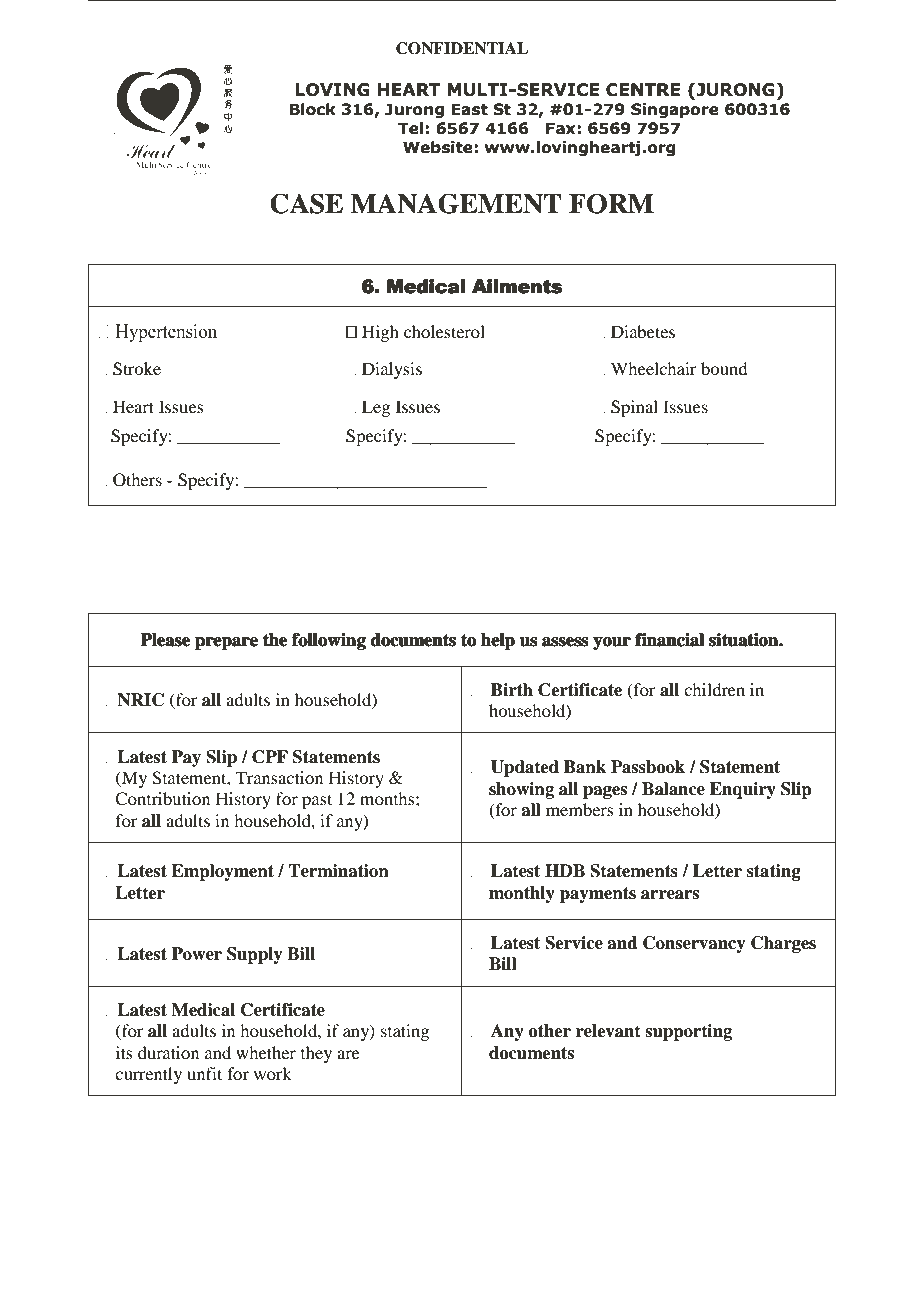 The image size is (924, 1308). Describe the element at coordinates (462, 48) in the page. I see `CONFIDENTIAL` at that location.
